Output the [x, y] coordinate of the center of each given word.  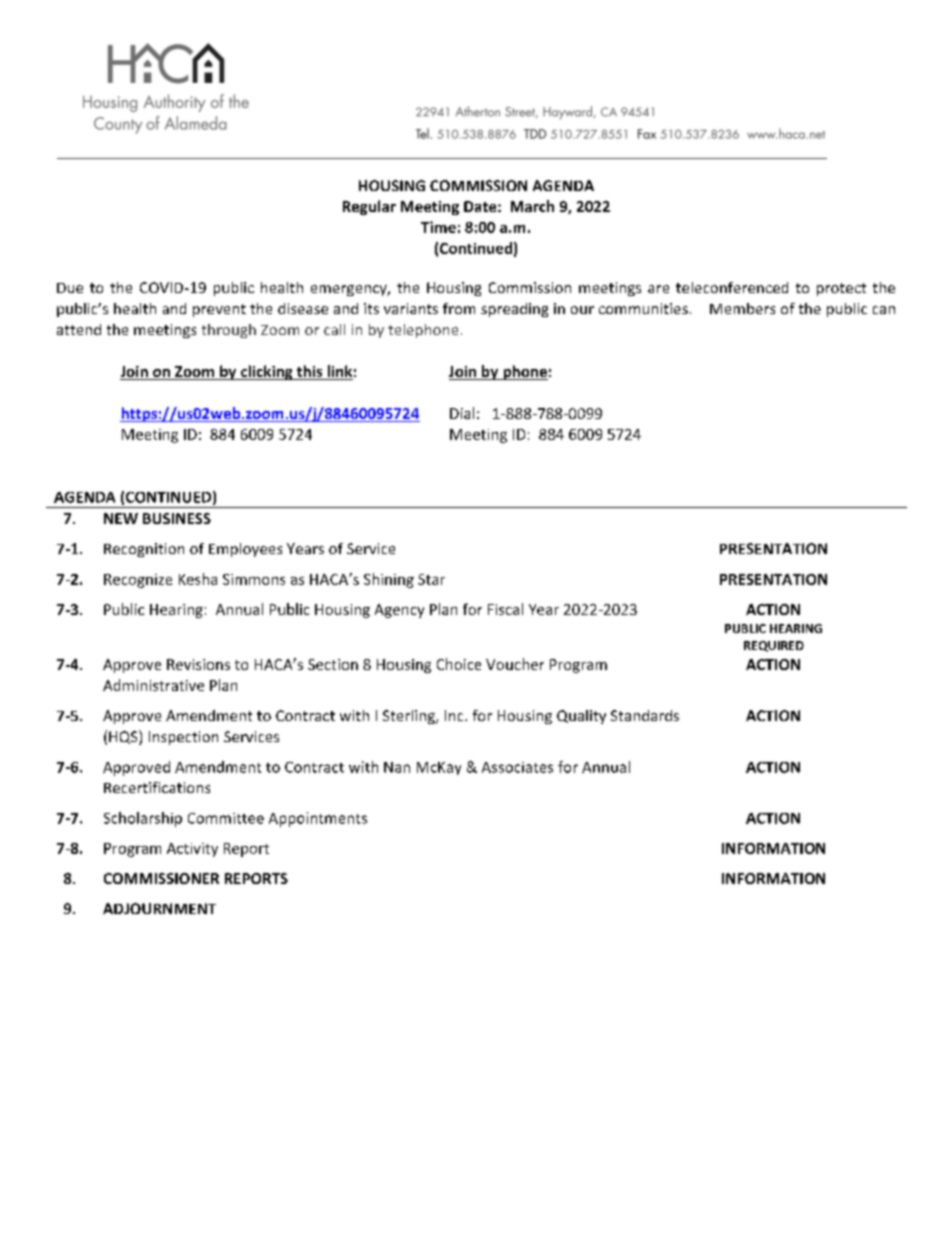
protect [841, 289]
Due [70, 288]
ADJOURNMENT [159, 908]
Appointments [318, 819]
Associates [517, 767]
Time [438, 227]
